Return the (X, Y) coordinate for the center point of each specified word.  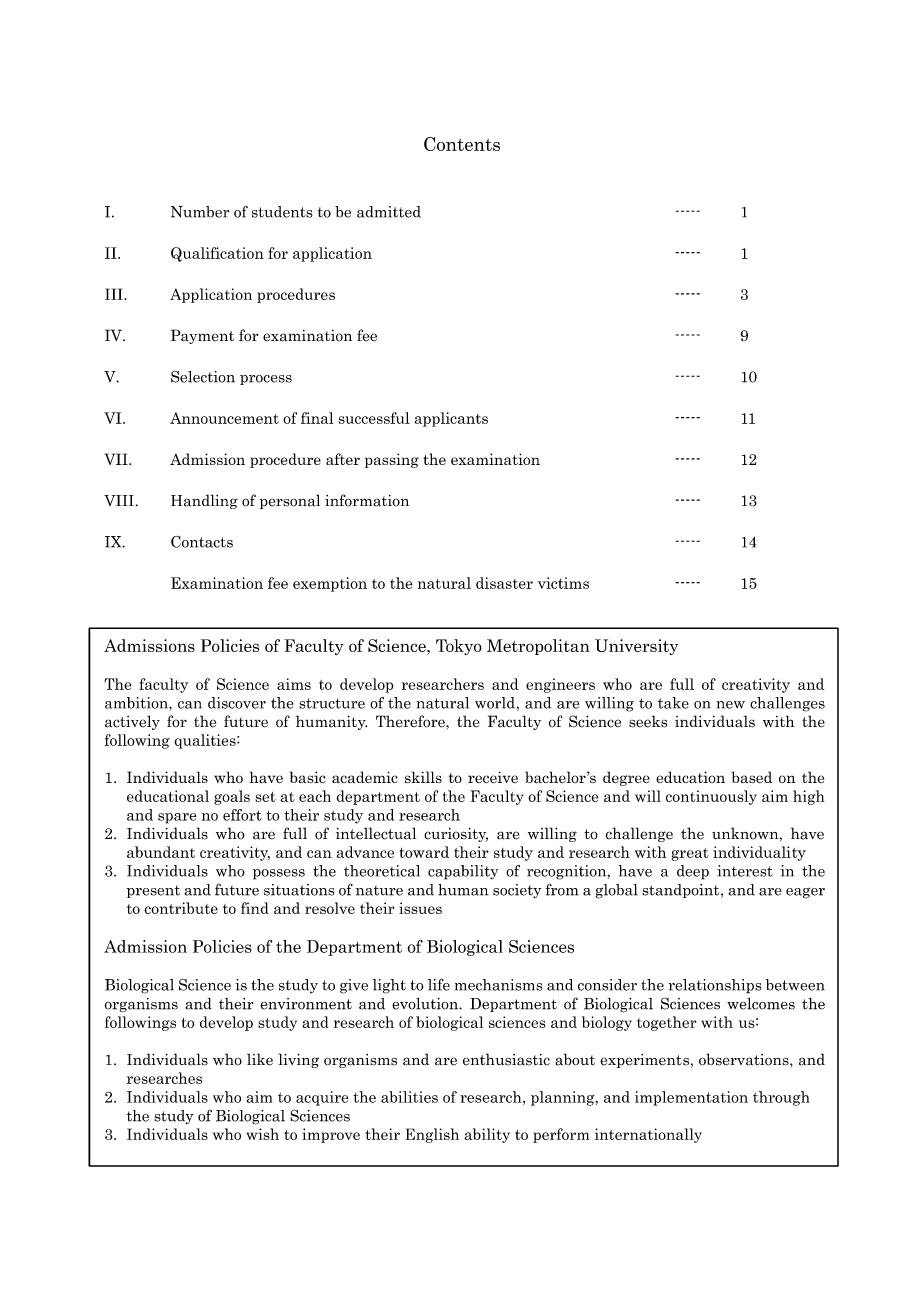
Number (200, 212)
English (432, 1135)
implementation (691, 1098)
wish (262, 1134)
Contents (462, 144)
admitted (389, 212)
